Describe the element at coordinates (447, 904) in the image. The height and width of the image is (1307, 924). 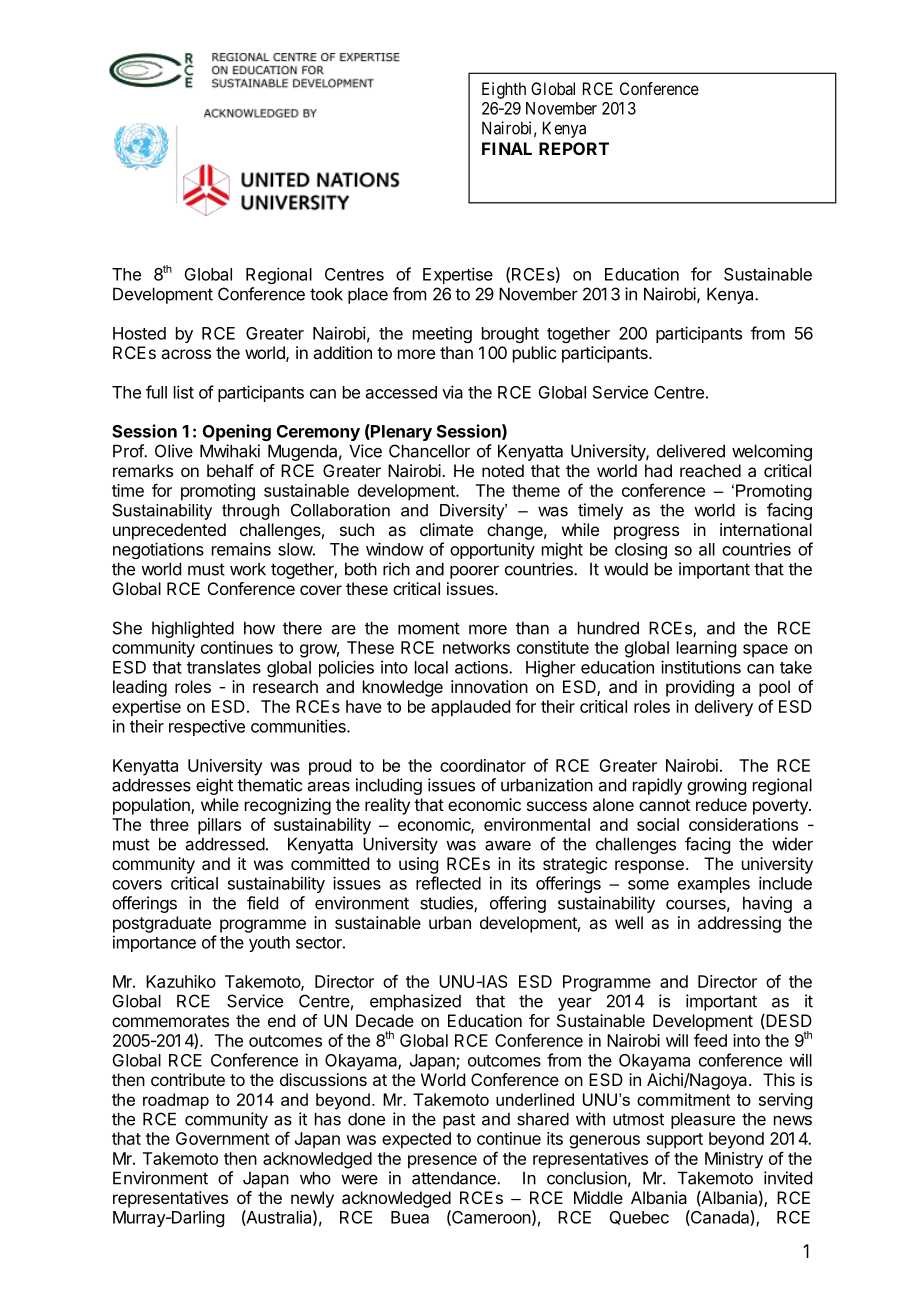
I see `studies` at that location.
